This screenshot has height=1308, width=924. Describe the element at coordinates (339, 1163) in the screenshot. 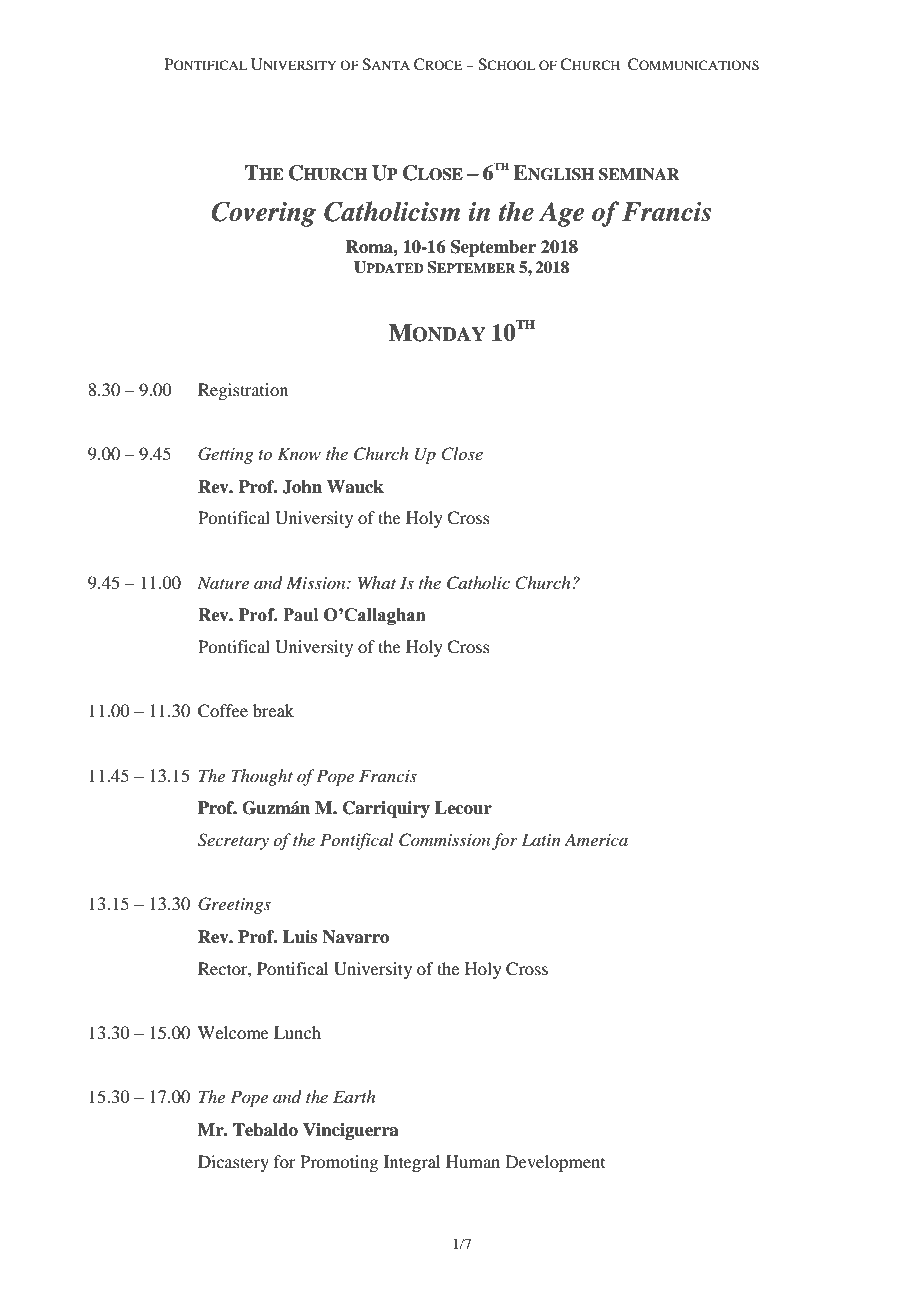

I see `Promoting` at that location.
